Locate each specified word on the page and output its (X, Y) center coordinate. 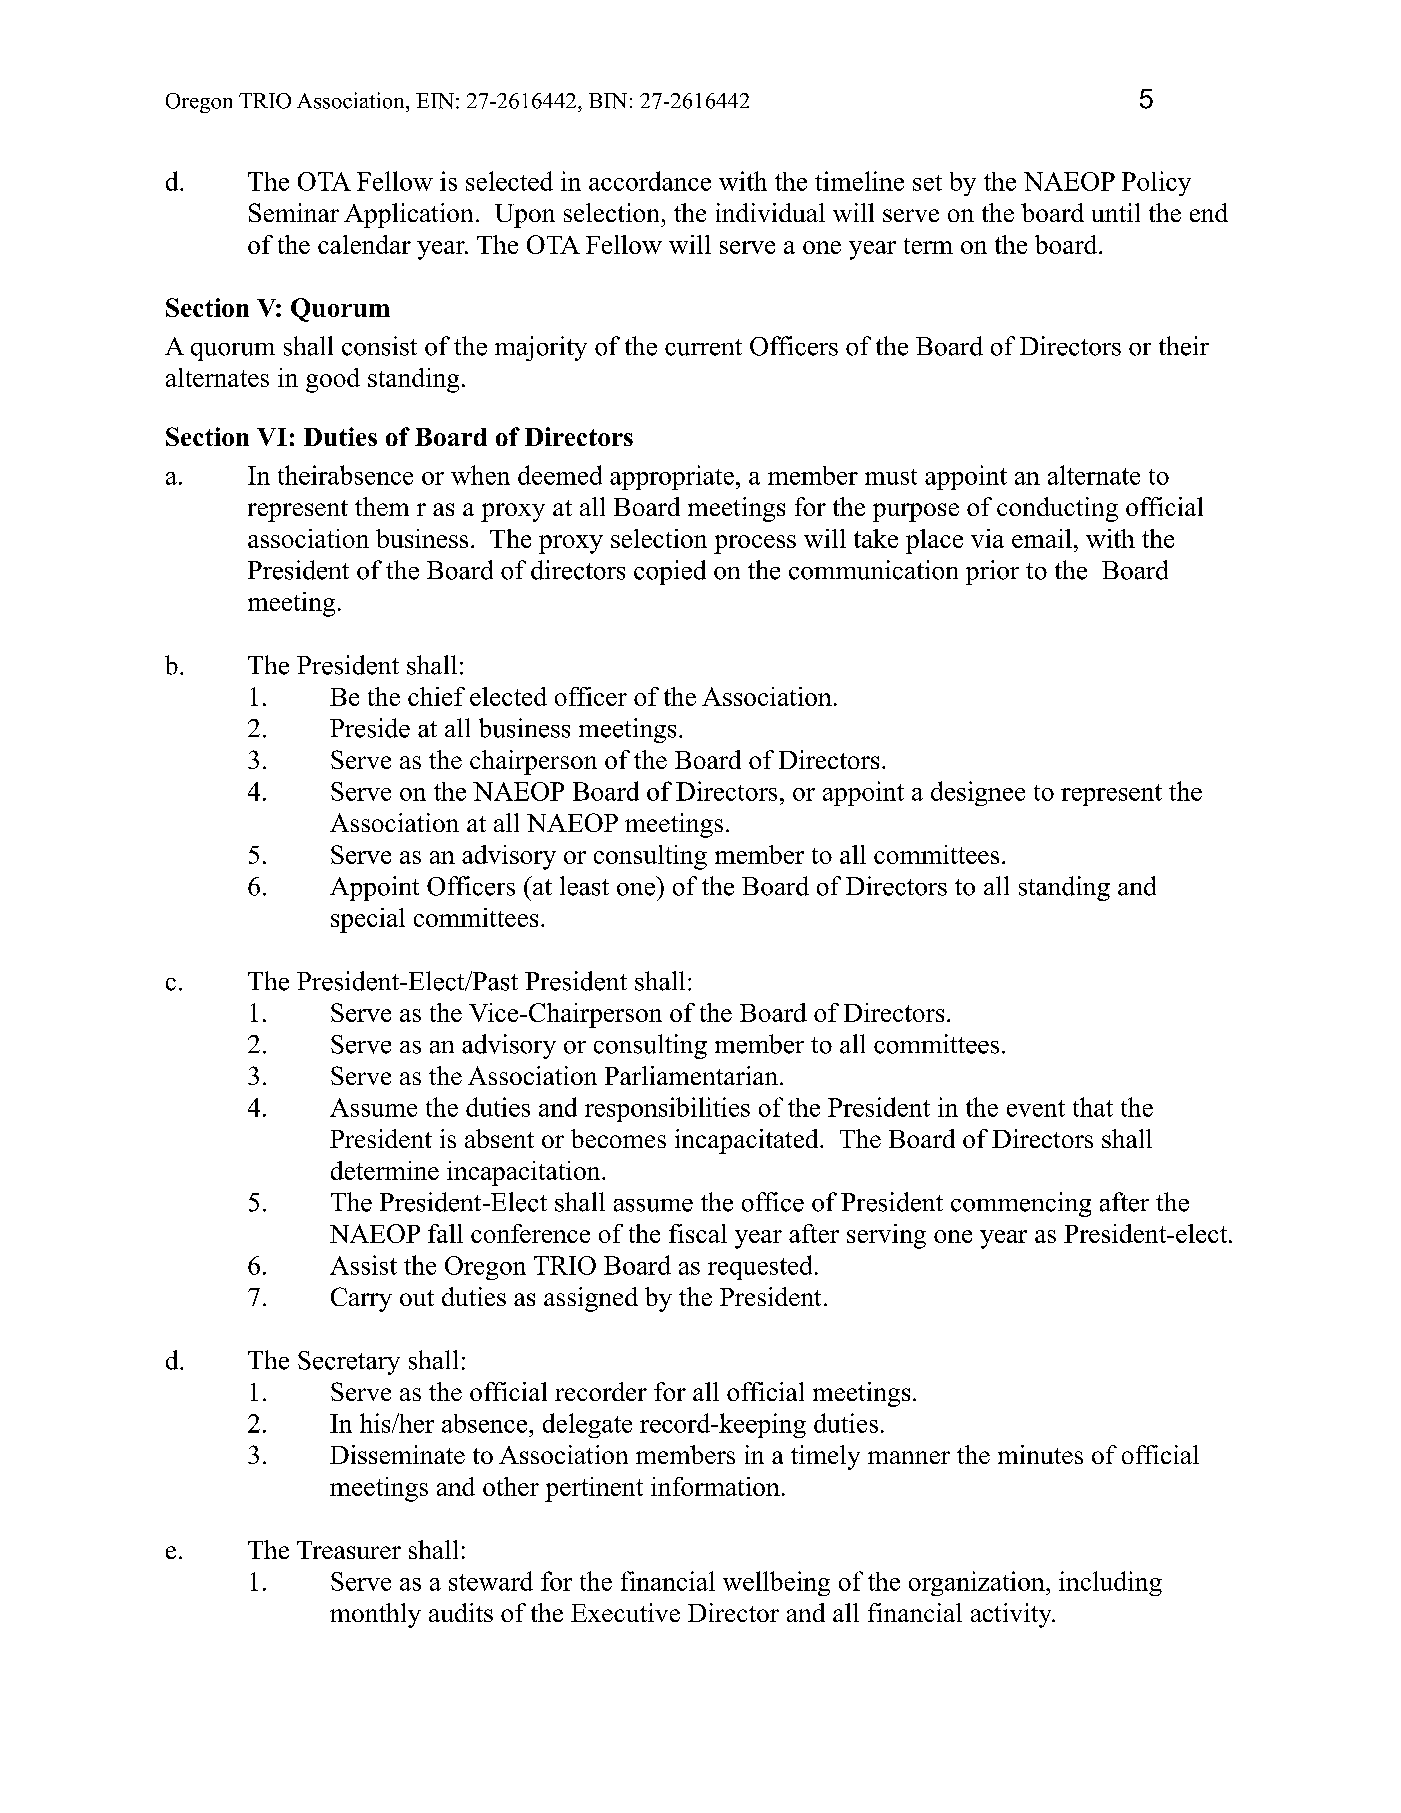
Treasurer (349, 1550)
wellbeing (776, 1583)
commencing (1021, 1204)
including (1110, 1583)
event (1036, 1108)
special (368, 920)
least (584, 886)
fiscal (698, 1233)
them (382, 506)
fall (445, 1233)
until (1116, 212)
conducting (1057, 509)
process (755, 544)
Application (408, 215)
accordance (650, 181)
